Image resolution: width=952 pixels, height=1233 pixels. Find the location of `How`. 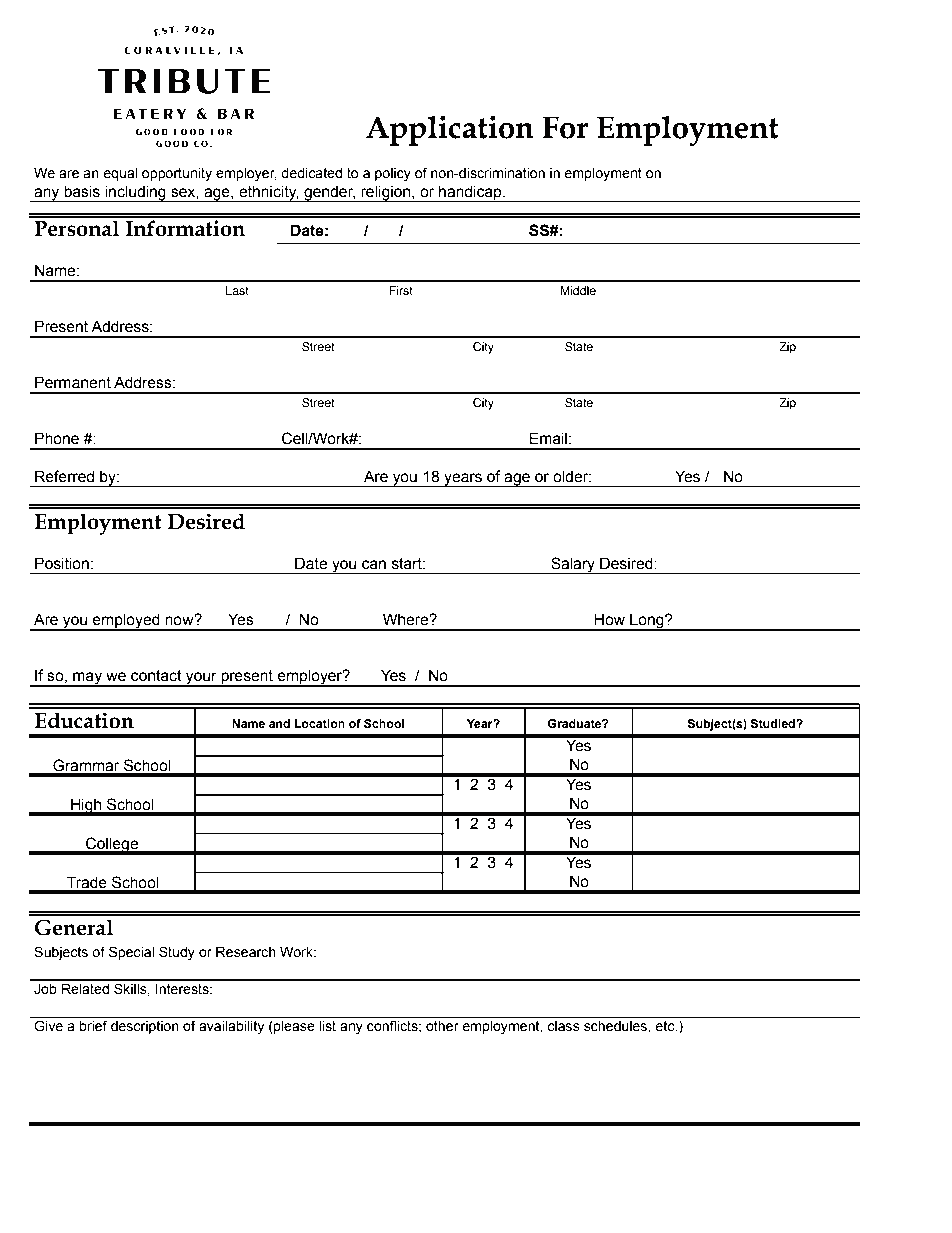

How is located at coordinates (610, 619).
